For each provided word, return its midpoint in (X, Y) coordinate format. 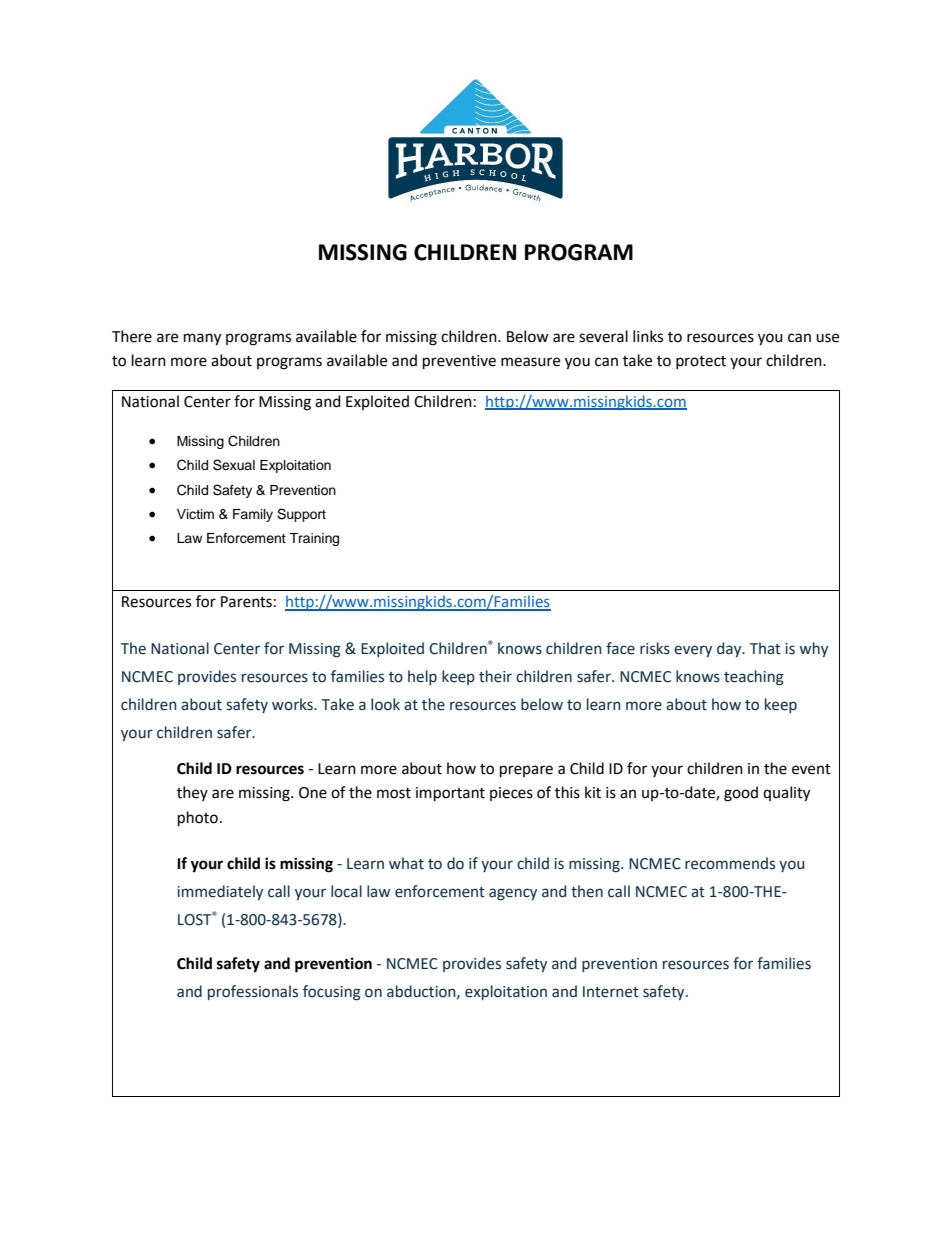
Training (314, 539)
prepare (526, 771)
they (192, 793)
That (765, 648)
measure (530, 362)
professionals (253, 992)
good (741, 794)
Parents (246, 602)
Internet (611, 992)
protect (701, 362)
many (202, 339)
